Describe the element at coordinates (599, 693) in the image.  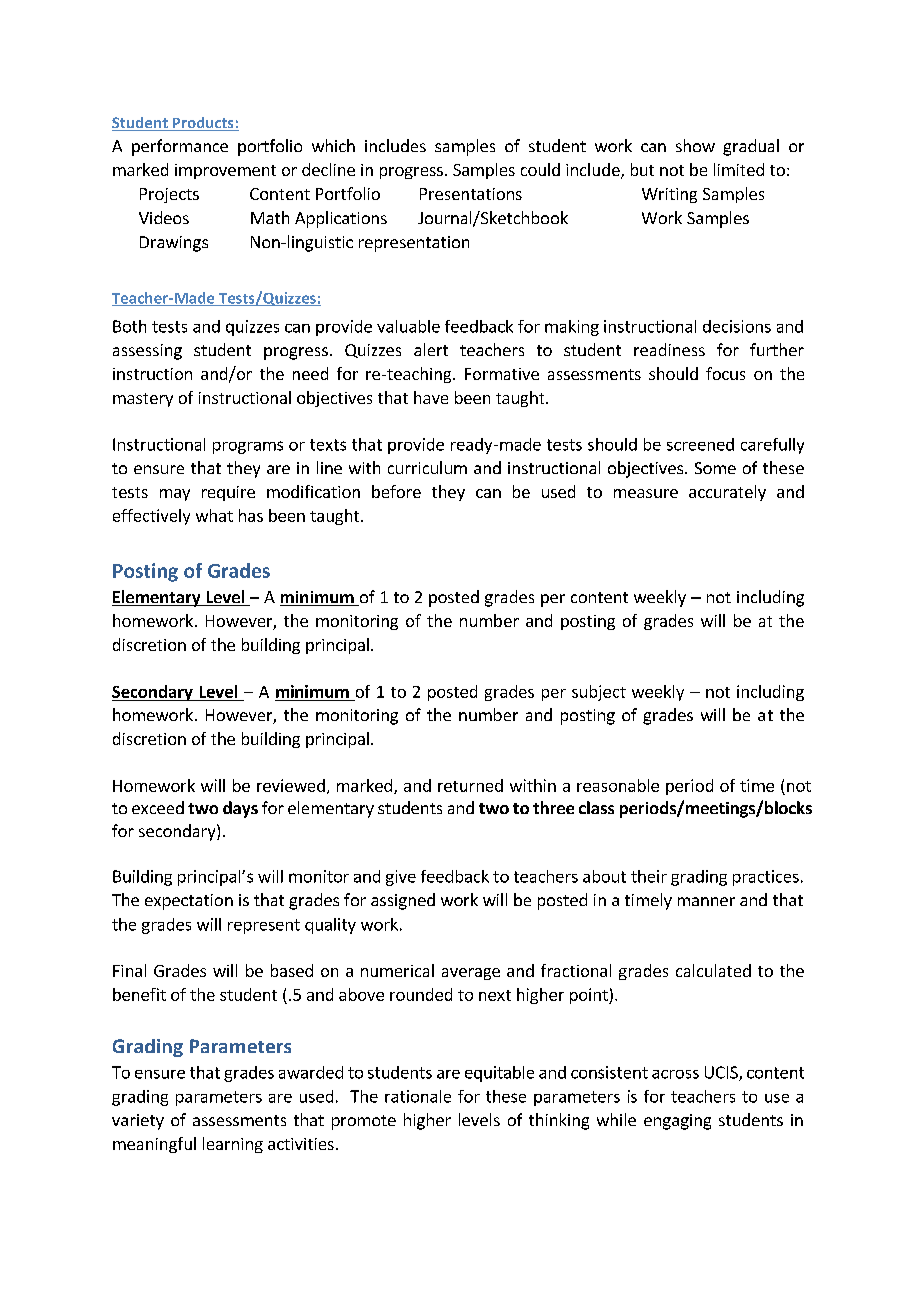
I see `subject` at that location.
